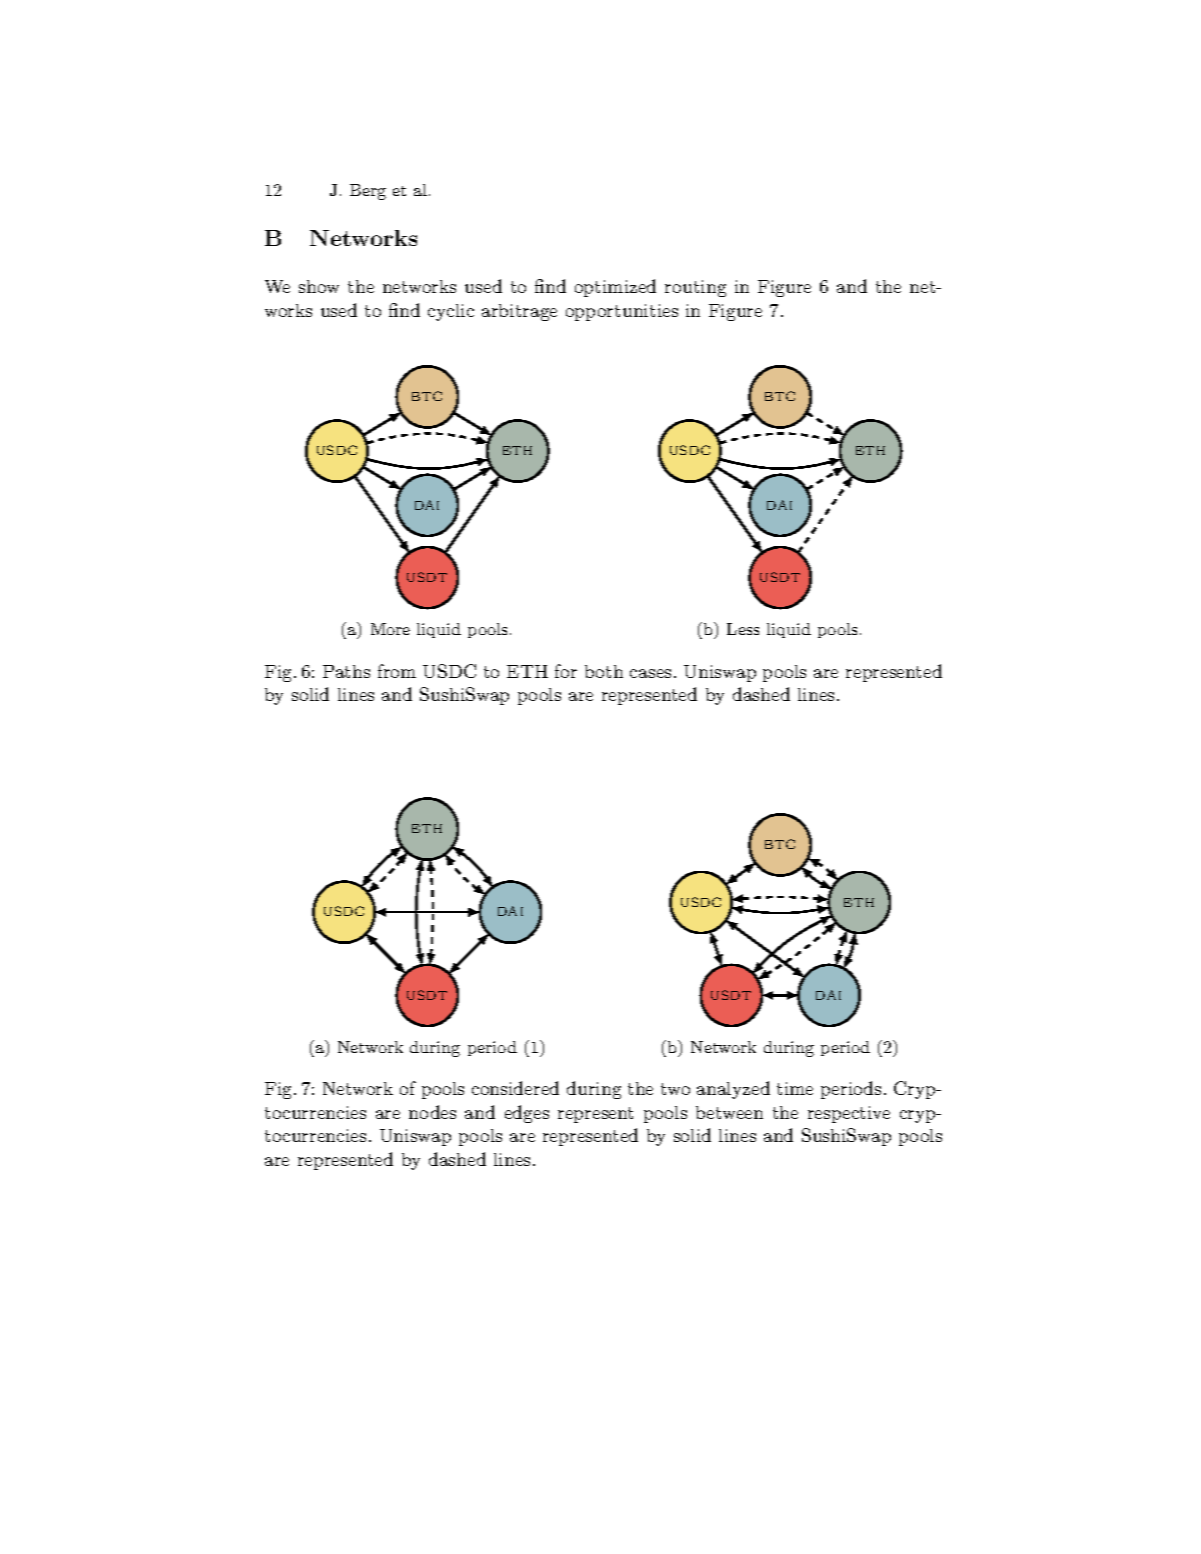  I want to click on optimized, so click(615, 288).
